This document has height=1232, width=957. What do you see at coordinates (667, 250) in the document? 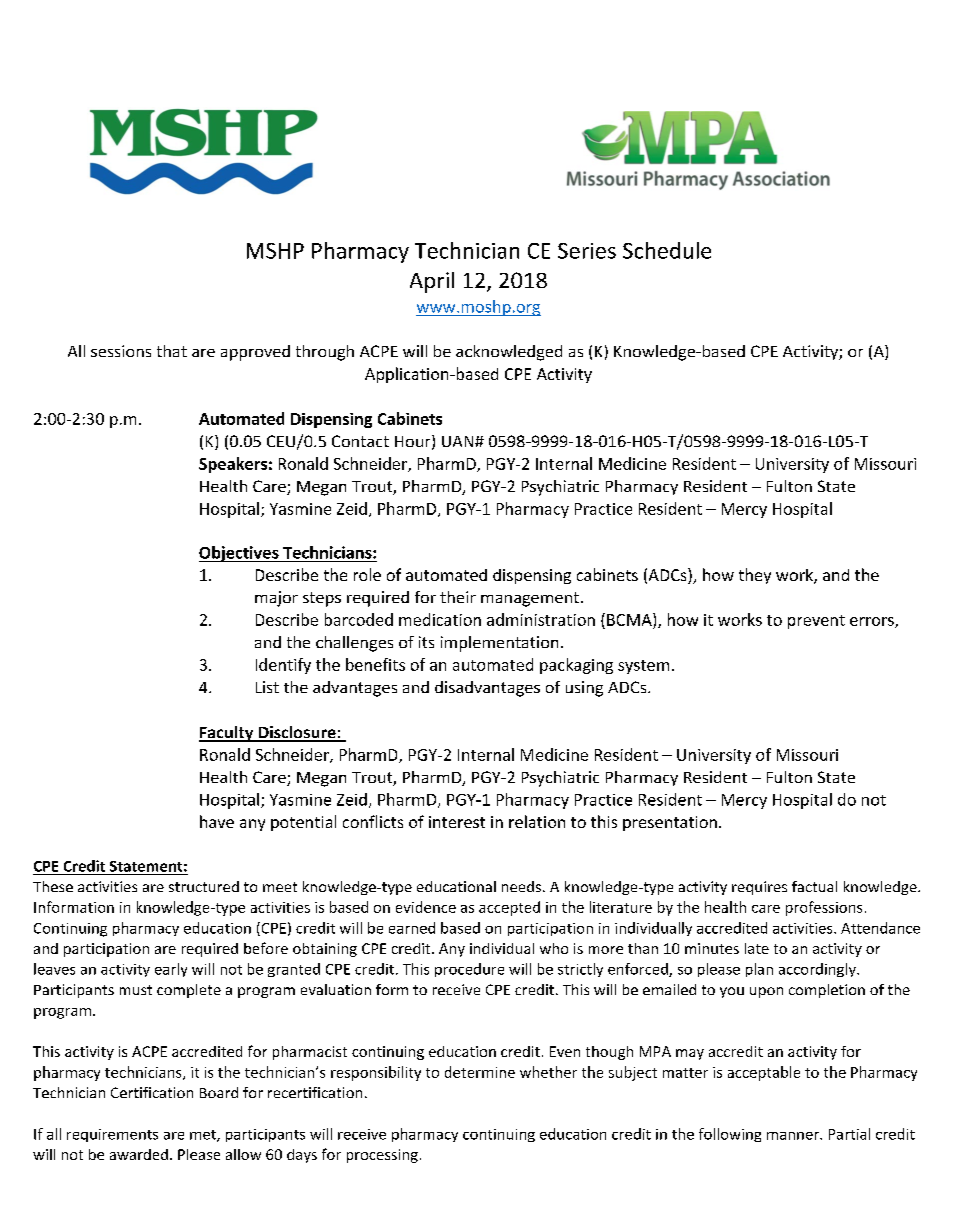
I see `Schedule` at bounding box center [667, 250].
